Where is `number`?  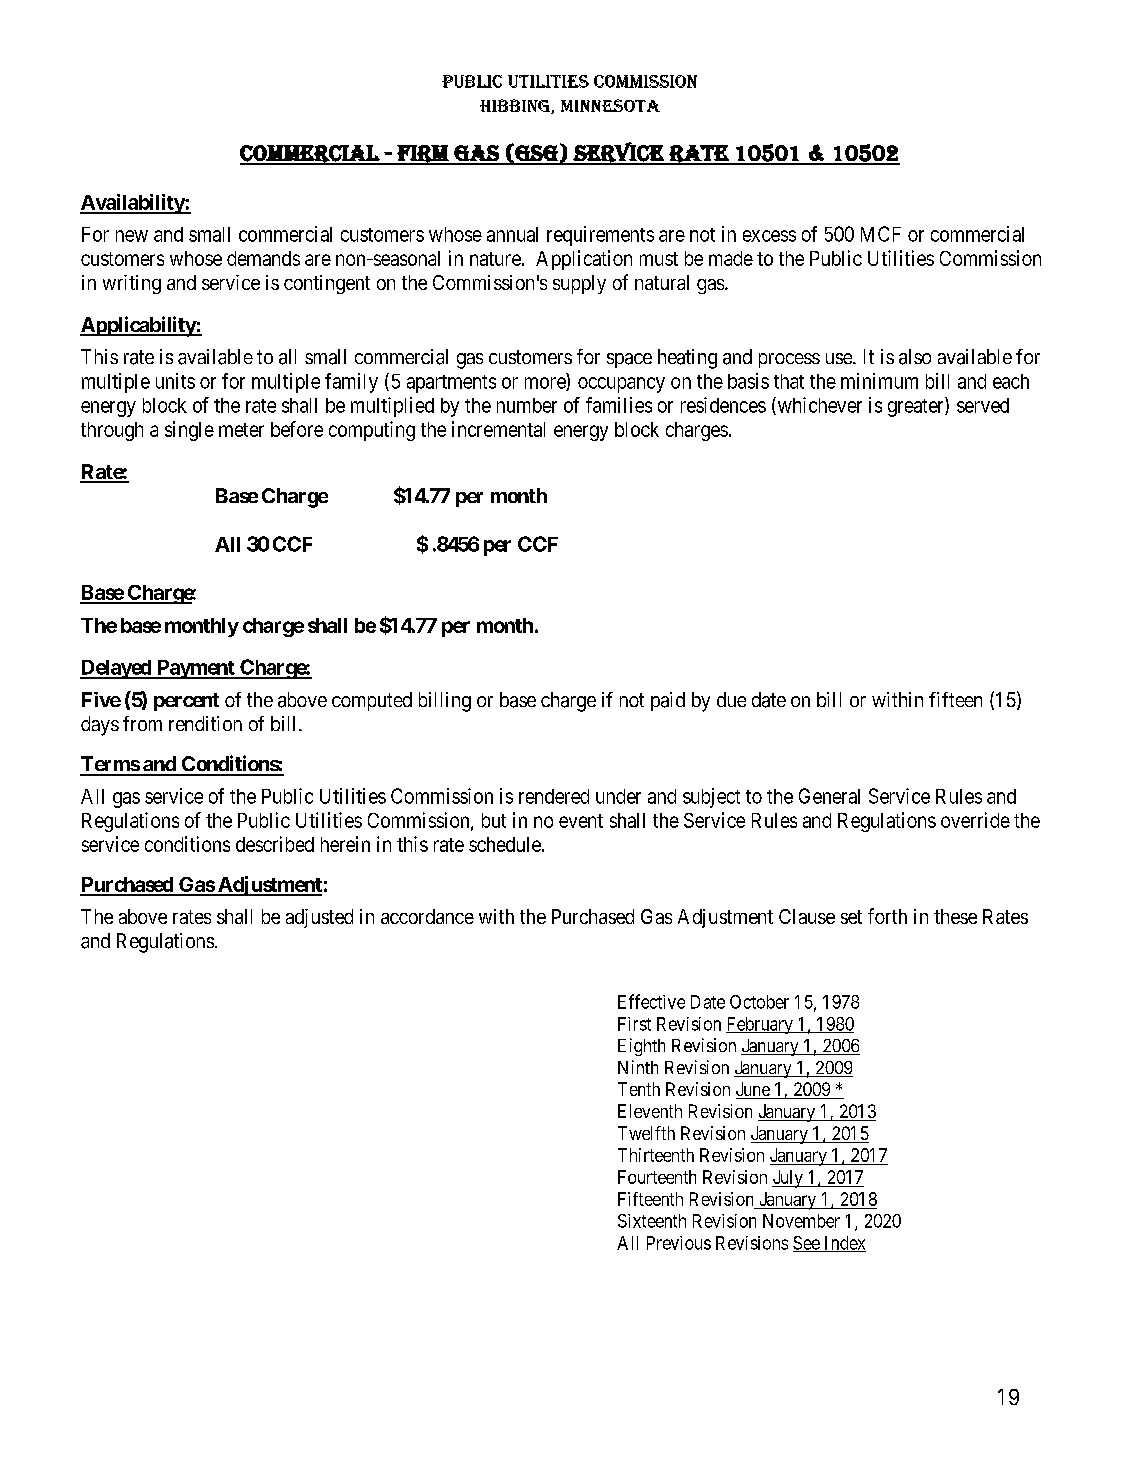
number is located at coordinates (527, 405).
